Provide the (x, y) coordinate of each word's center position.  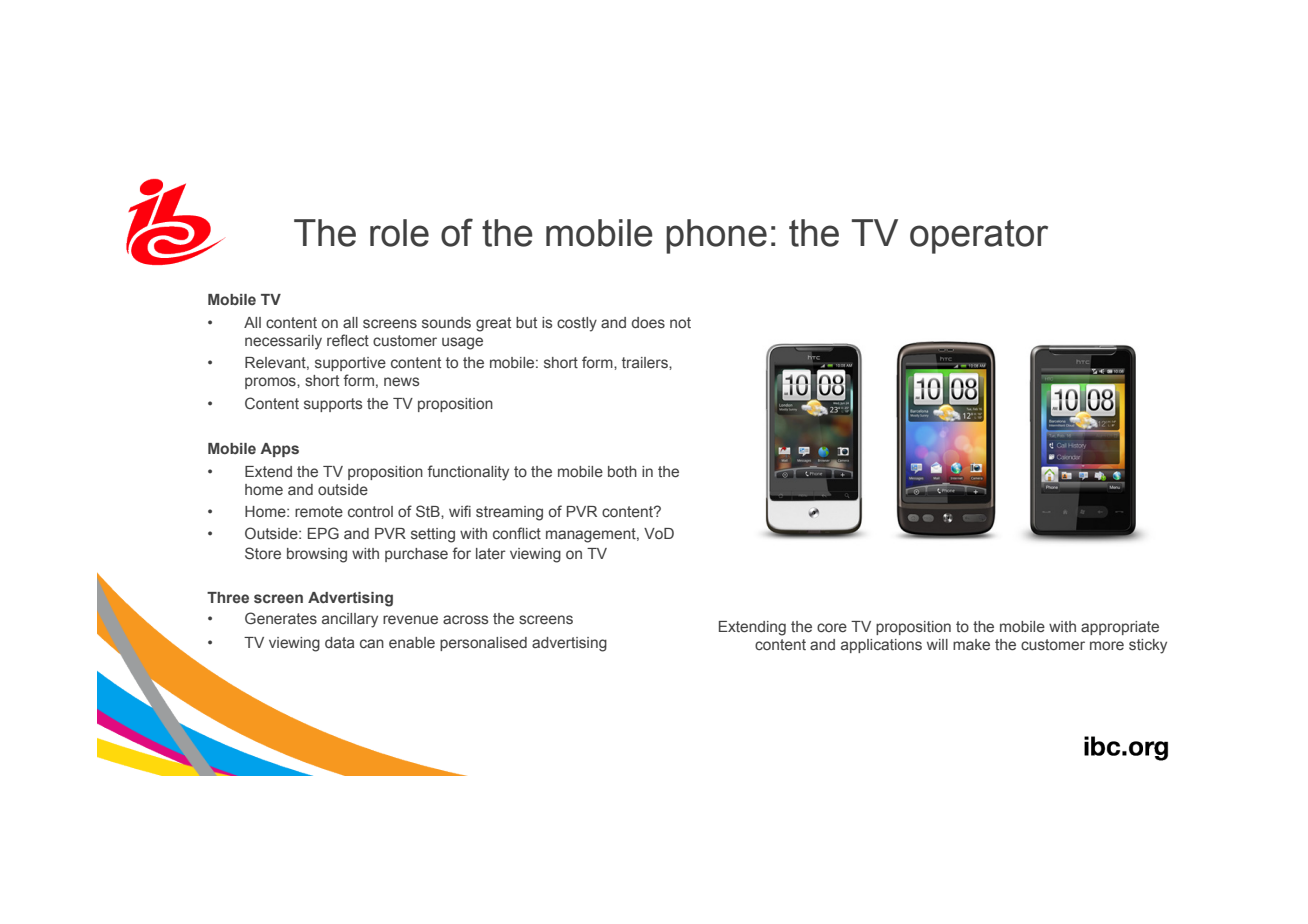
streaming (509, 513)
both (622, 471)
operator (979, 237)
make (971, 645)
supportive (350, 364)
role (399, 233)
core (832, 627)
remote (319, 511)
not (680, 322)
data (339, 642)
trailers (646, 363)
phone (716, 236)
